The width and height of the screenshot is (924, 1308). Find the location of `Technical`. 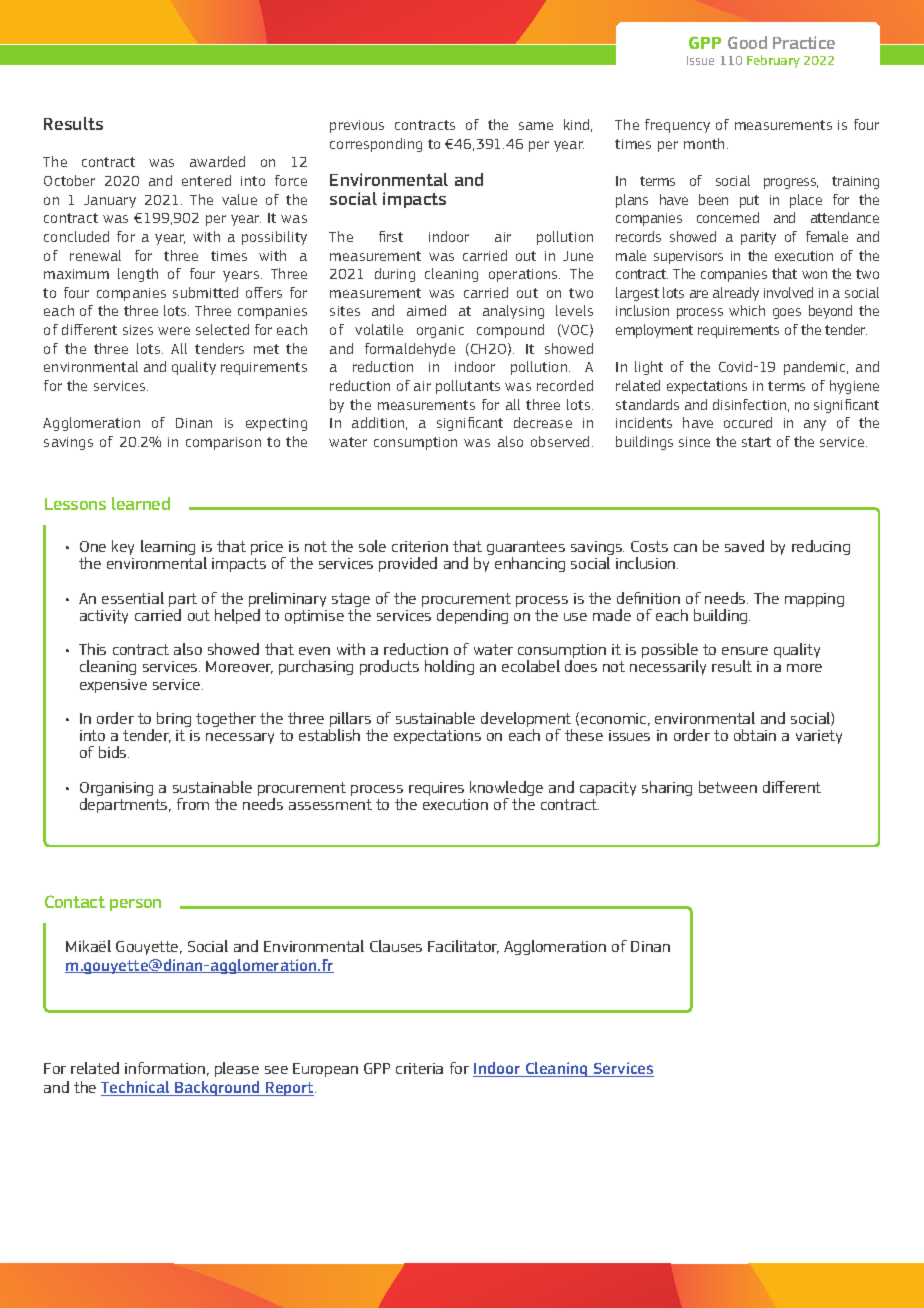

Technical is located at coordinates (136, 1088).
